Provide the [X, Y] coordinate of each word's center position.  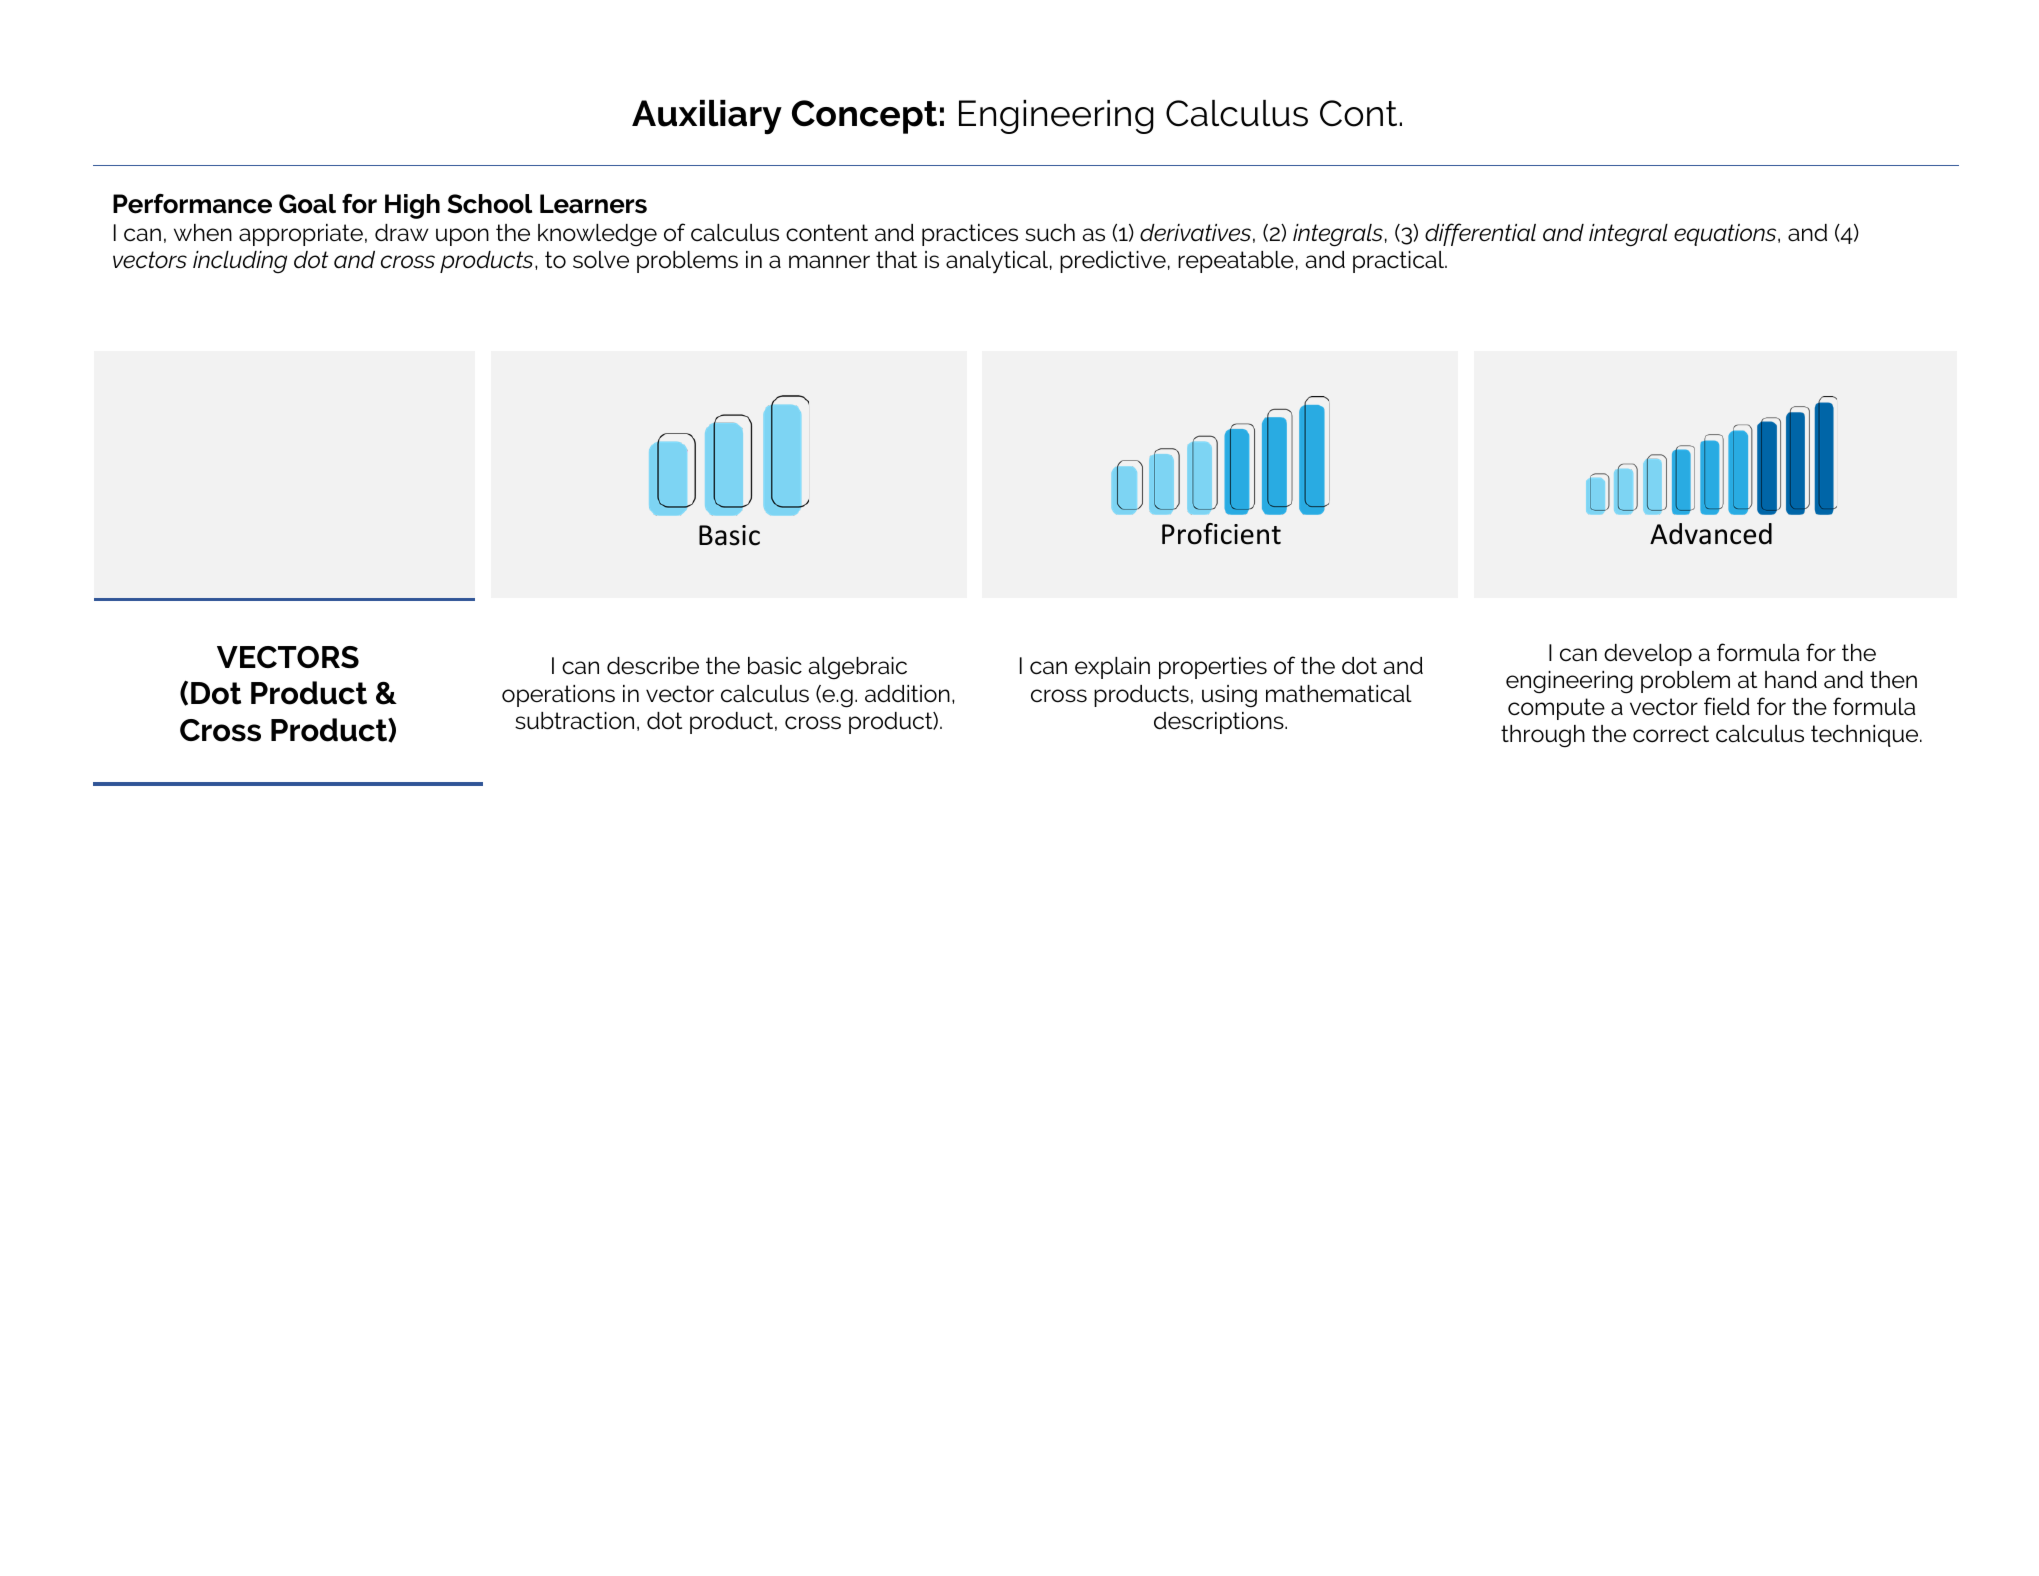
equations [1726, 235]
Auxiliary [707, 117]
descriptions [1220, 723]
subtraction [574, 721]
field [1727, 706]
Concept [864, 117]
